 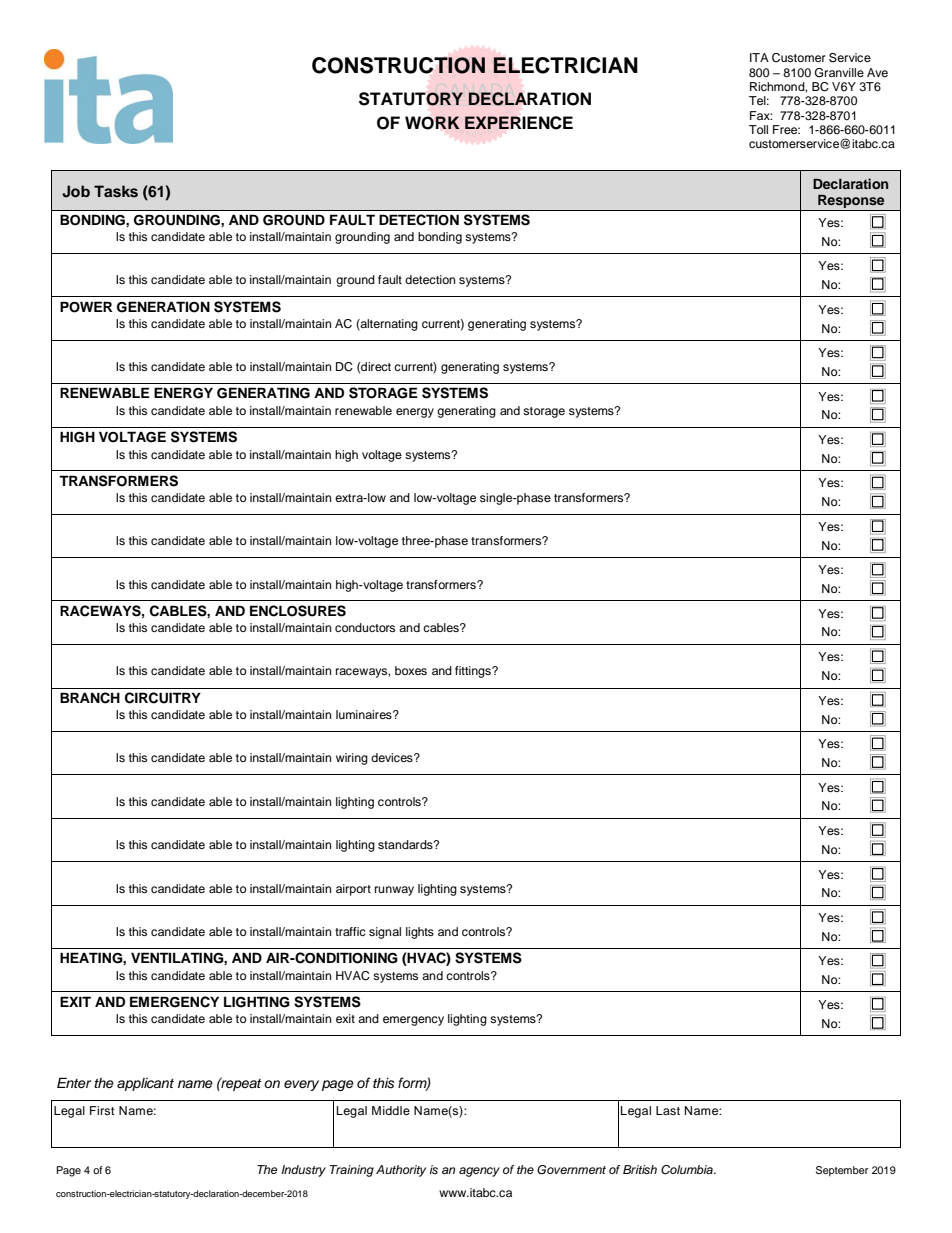 What do you see at coordinates (116, 191) in the page?
I see `Tasks` at bounding box center [116, 191].
